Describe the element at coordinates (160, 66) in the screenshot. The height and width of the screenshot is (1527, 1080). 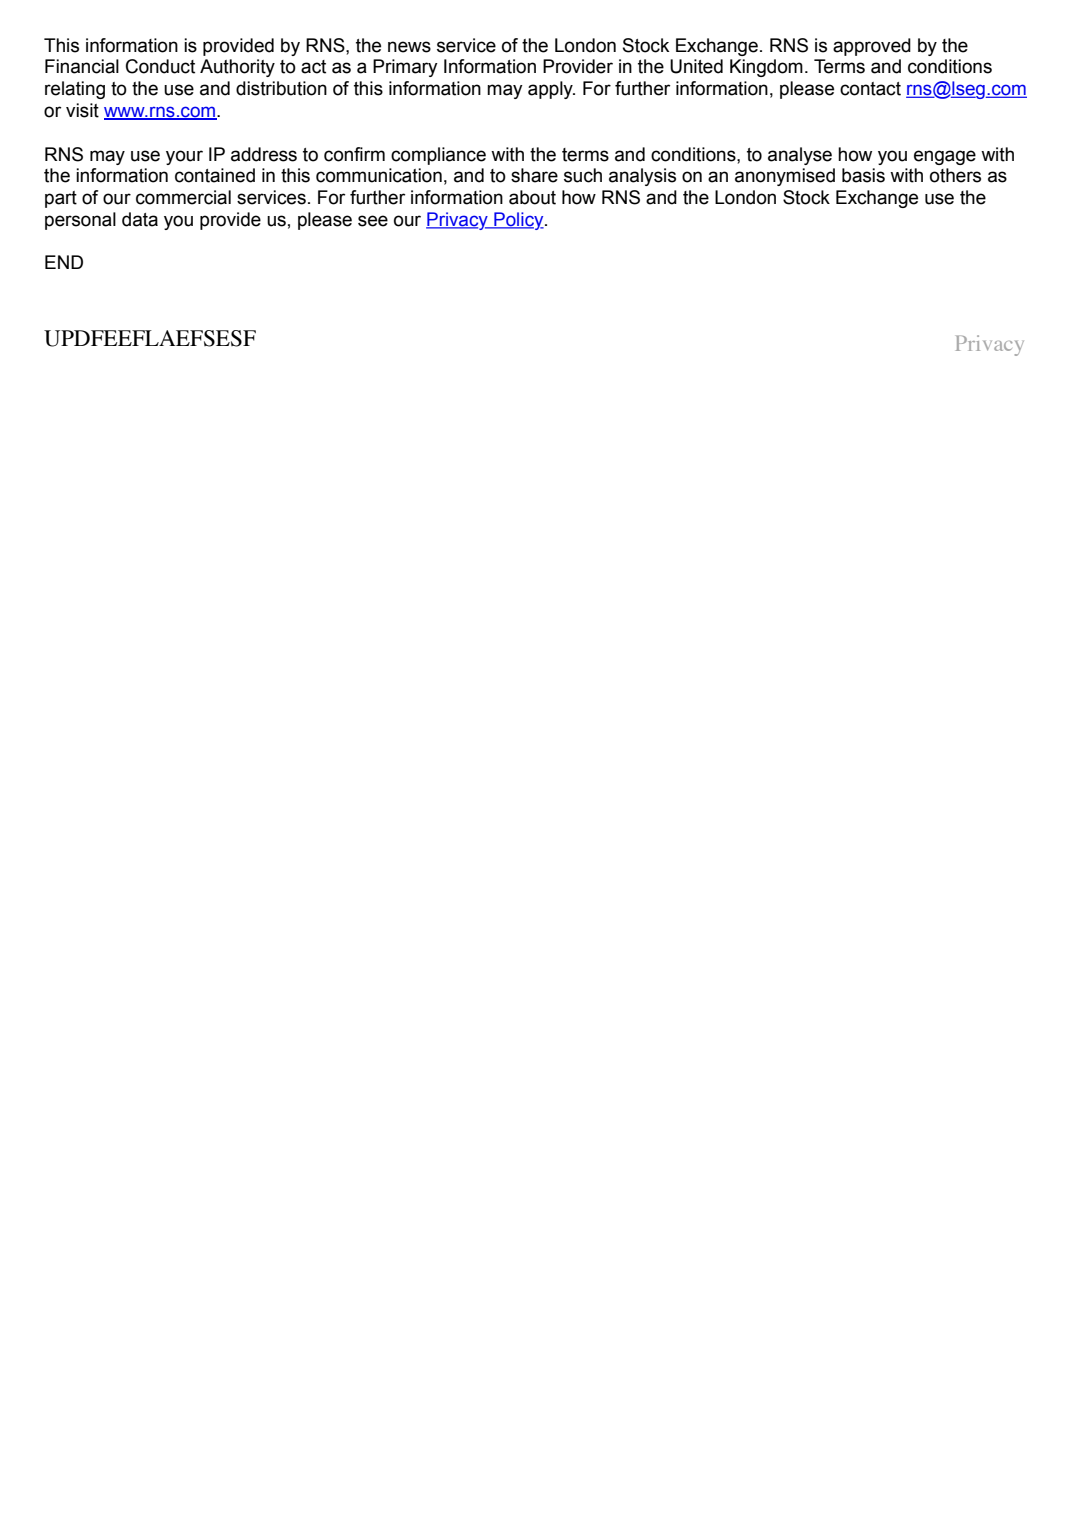
I see `Conduct` at that location.
